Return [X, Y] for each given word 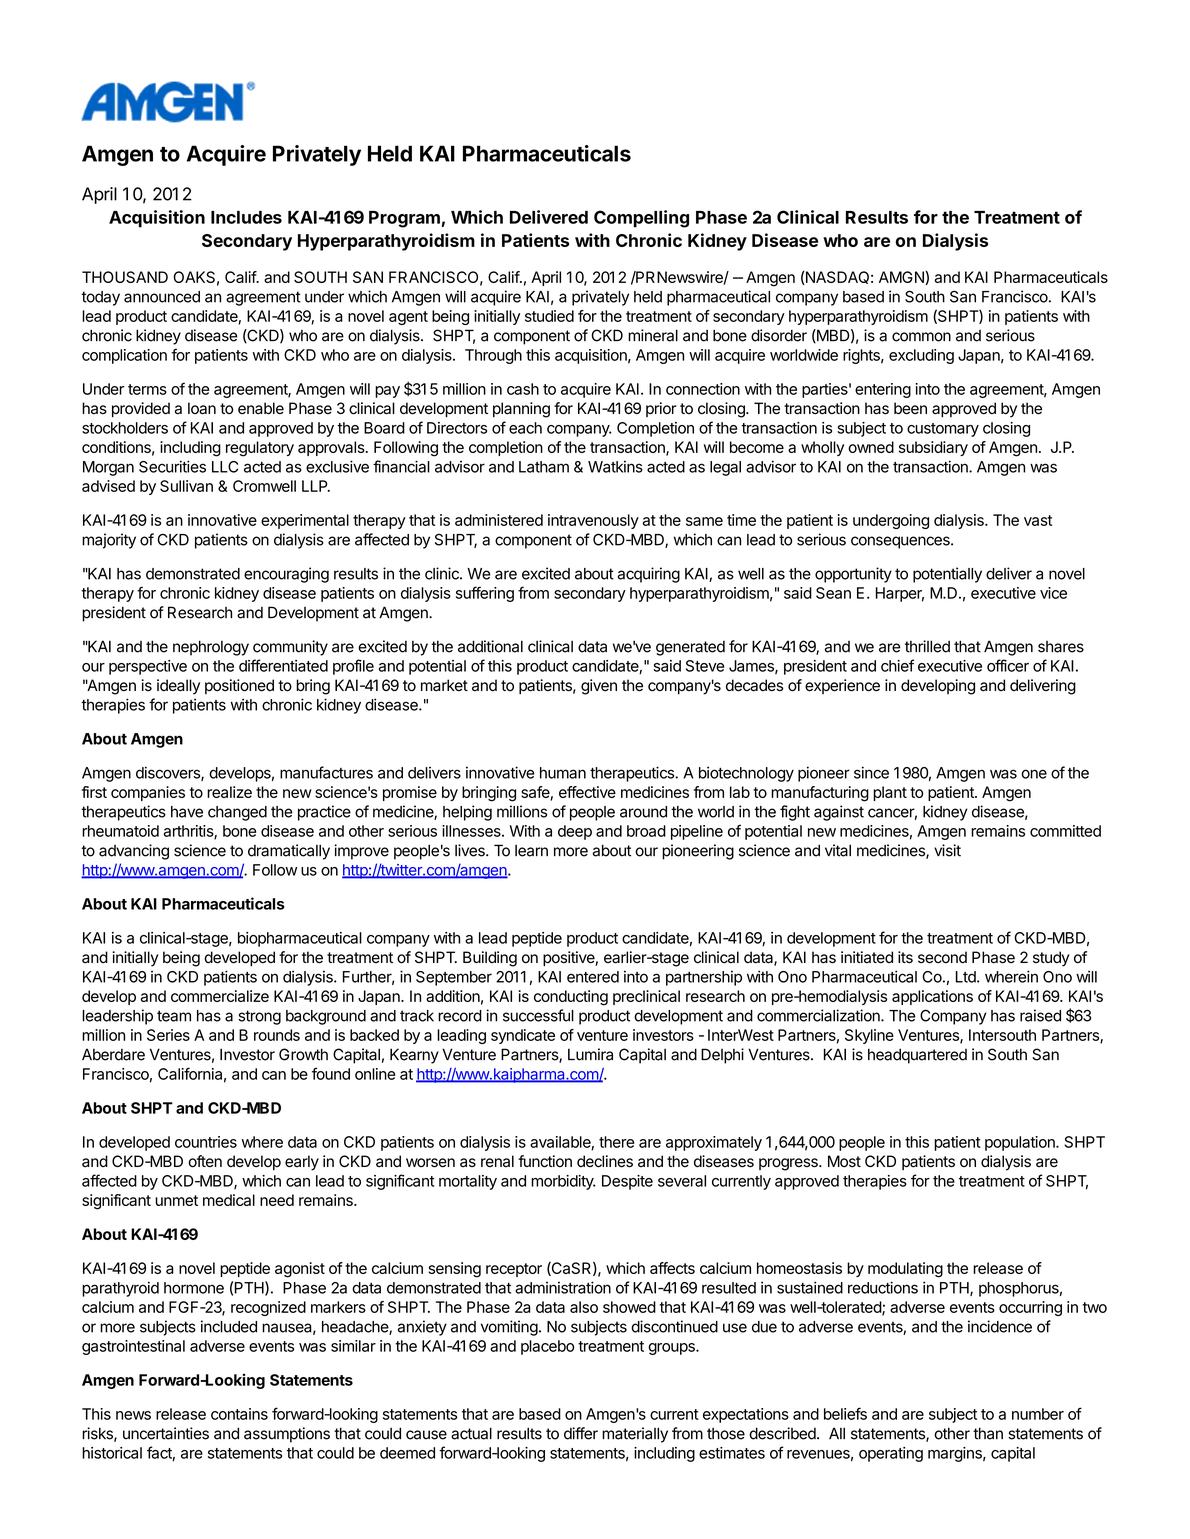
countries [206, 1142]
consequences [901, 542]
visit [947, 850]
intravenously [593, 521]
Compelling [641, 219]
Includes [246, 217]
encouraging [286, 575]
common [921, 337]
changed [237, 813]
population [1021, 1143]
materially [635, 1435]
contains [239, 1414]
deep [575, 832]
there [616, 1142]
